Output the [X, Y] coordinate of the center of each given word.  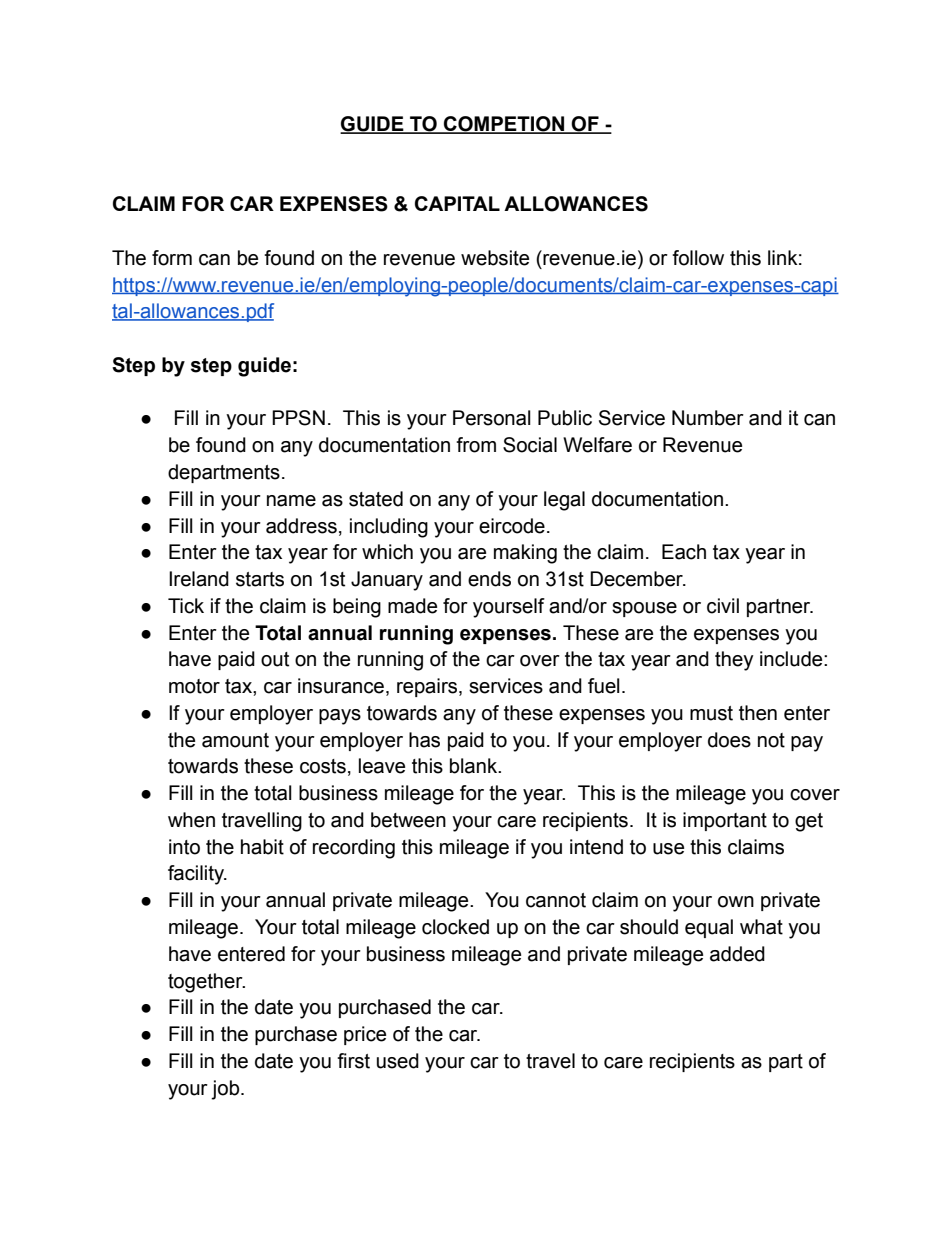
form [172, 258]
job [226, 1090]
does [729, 740]
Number [708, 418]
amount [235, 740]
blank [475, 766]
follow [698, 258]
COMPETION [504, 125]
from [476, 445]
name [291, 501]
